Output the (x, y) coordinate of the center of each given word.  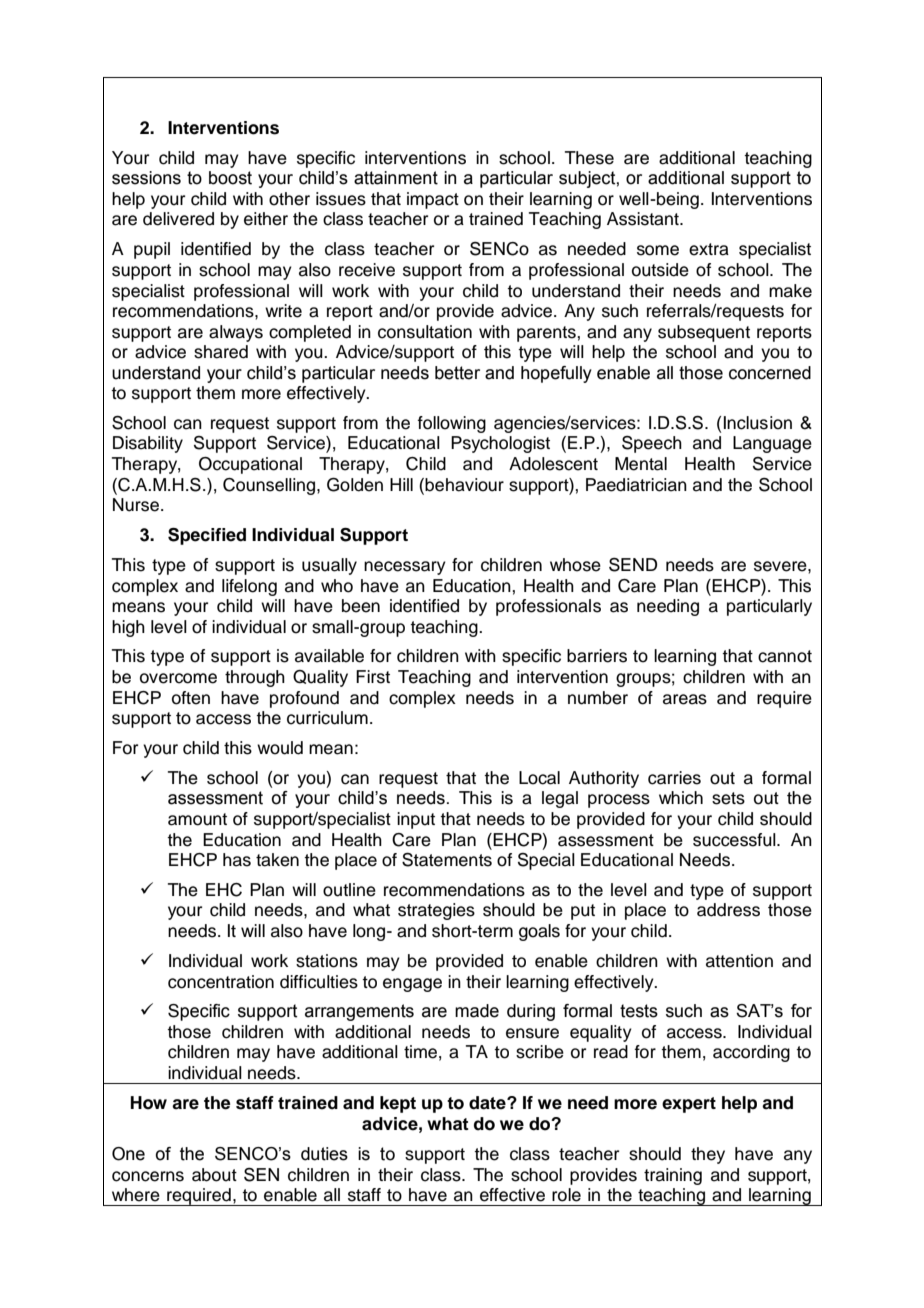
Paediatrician (636, 485)
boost (230, 178)
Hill (401, 484)
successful (735, 840)
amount (197, 819)
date (488, 1103)
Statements (447, 860)
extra (709, 249)
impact (433, 200)
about (214, 1175)
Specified (207, 536)
